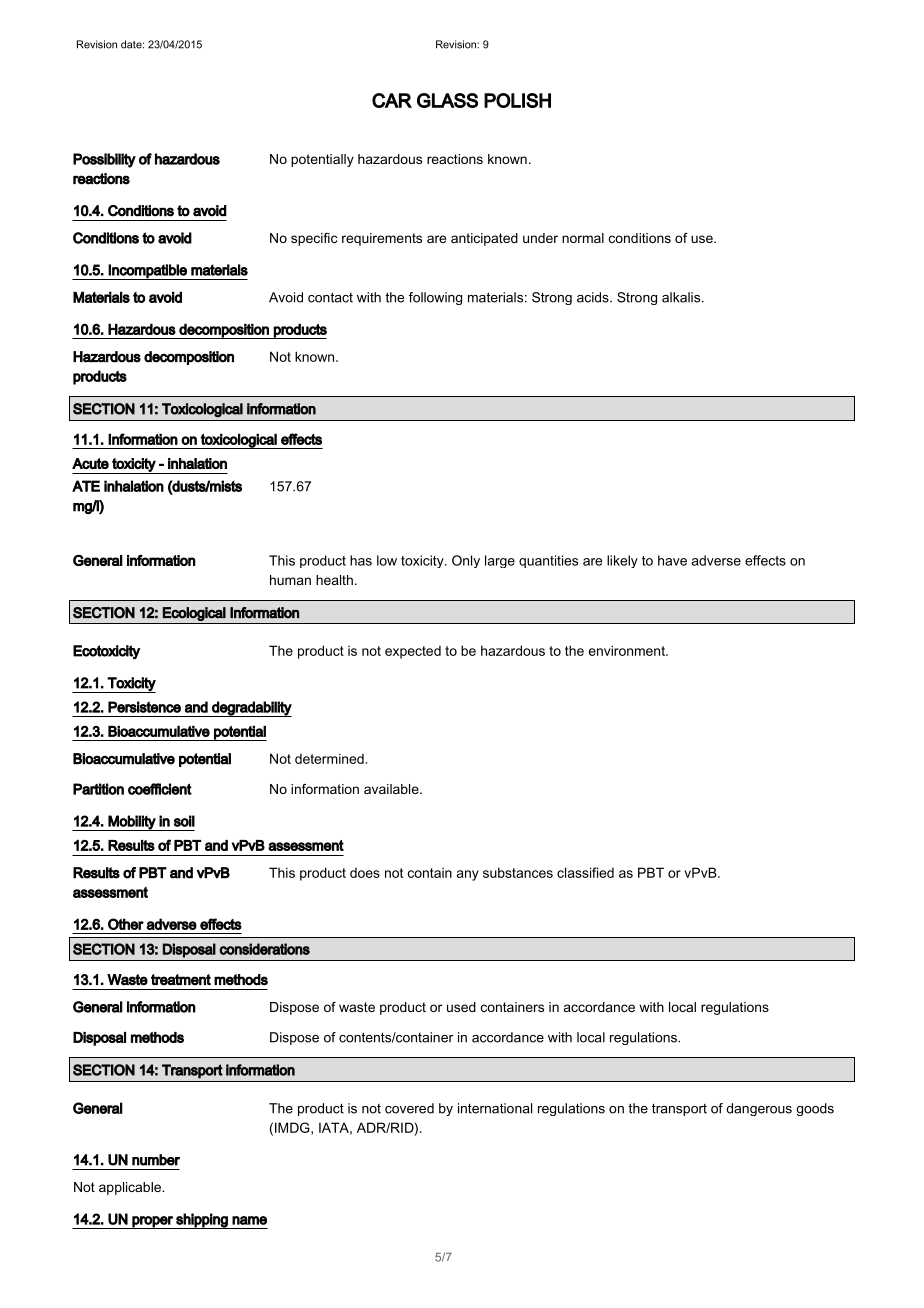 Image resolution: width=924 pixels, height=1308 pixels. Describe the element at coordinates (672, 560) in the document. I see `have` at that location.
